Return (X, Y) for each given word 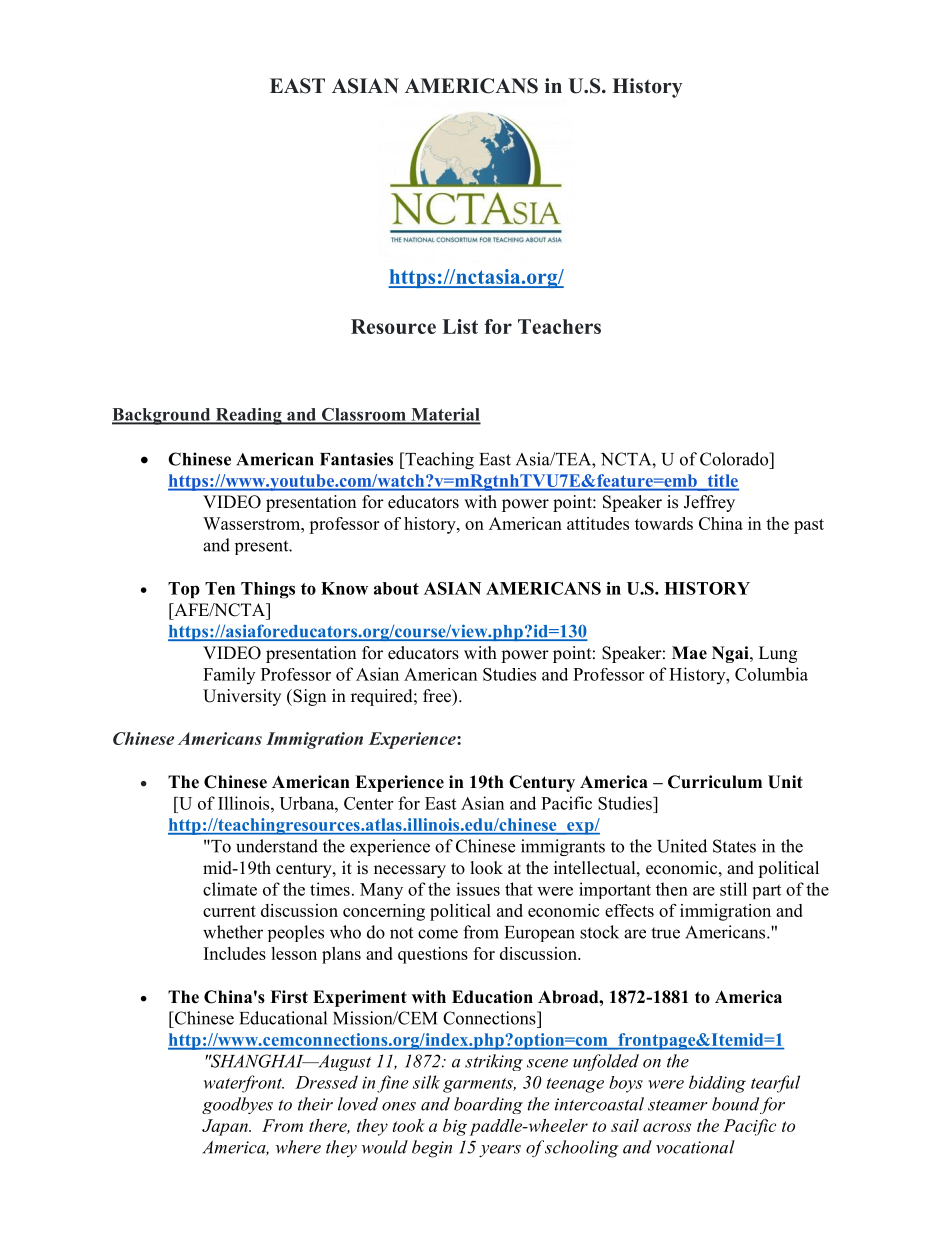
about (396, 588)
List (460, 326)
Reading (248, 416)
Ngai (731, 654)
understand (277, 846)
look (487, 868)
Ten (220, 588)
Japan (226, 1127)
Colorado (735, 459)
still (733, 889)
